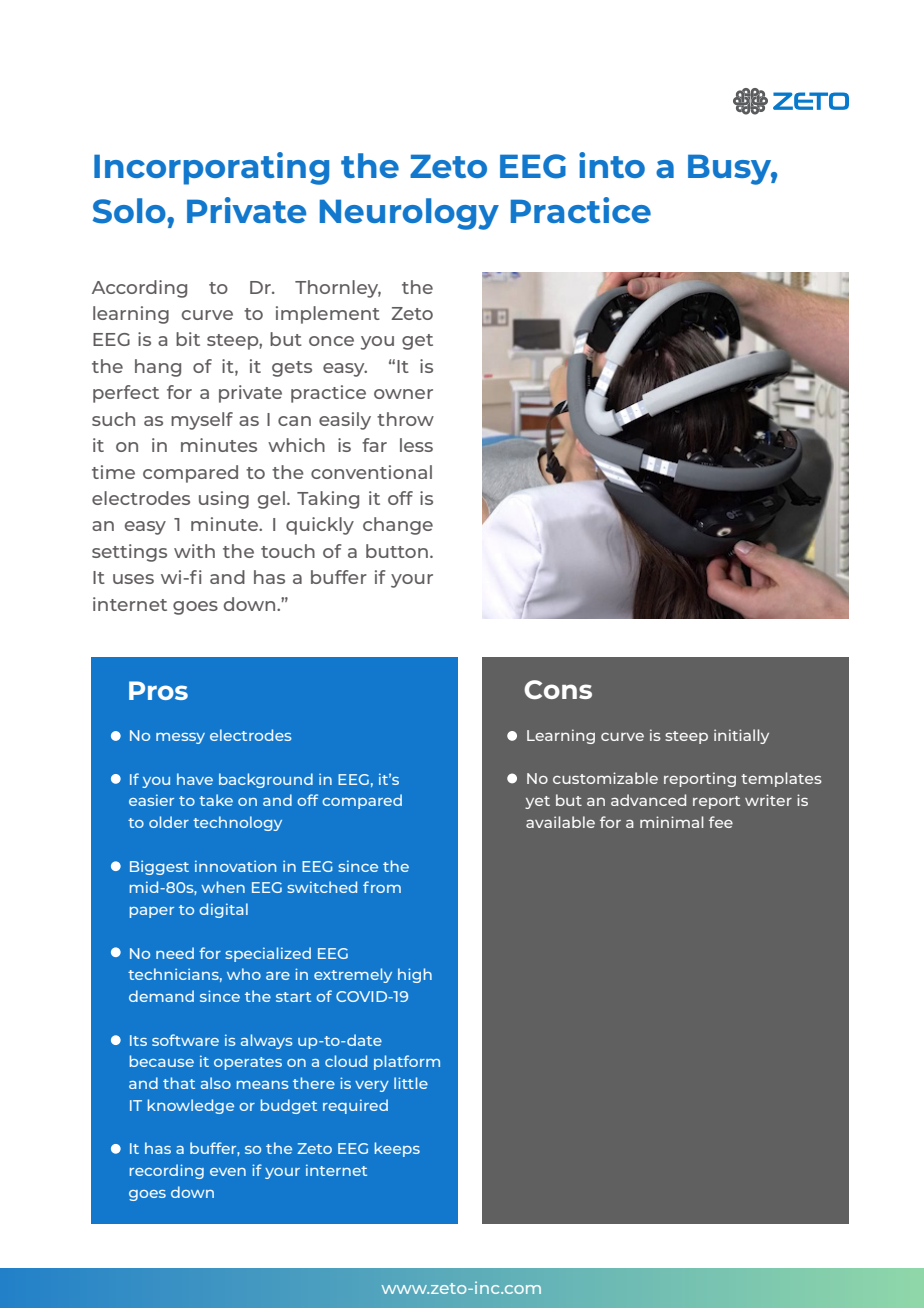 The height and width of the document is (1308, 924). I want to click on Cons, so click(558, 690).
